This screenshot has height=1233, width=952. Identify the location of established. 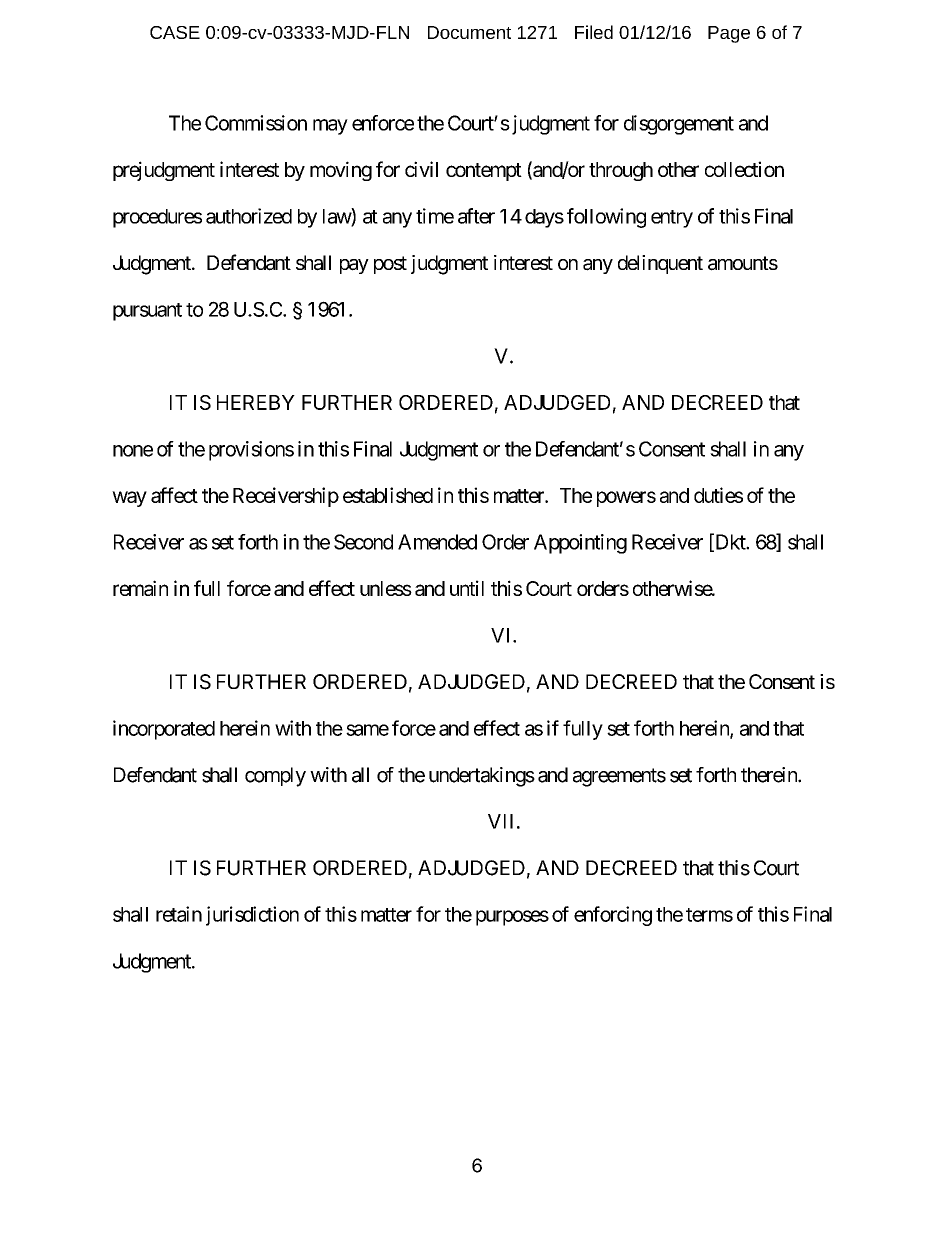
(388, 495).
